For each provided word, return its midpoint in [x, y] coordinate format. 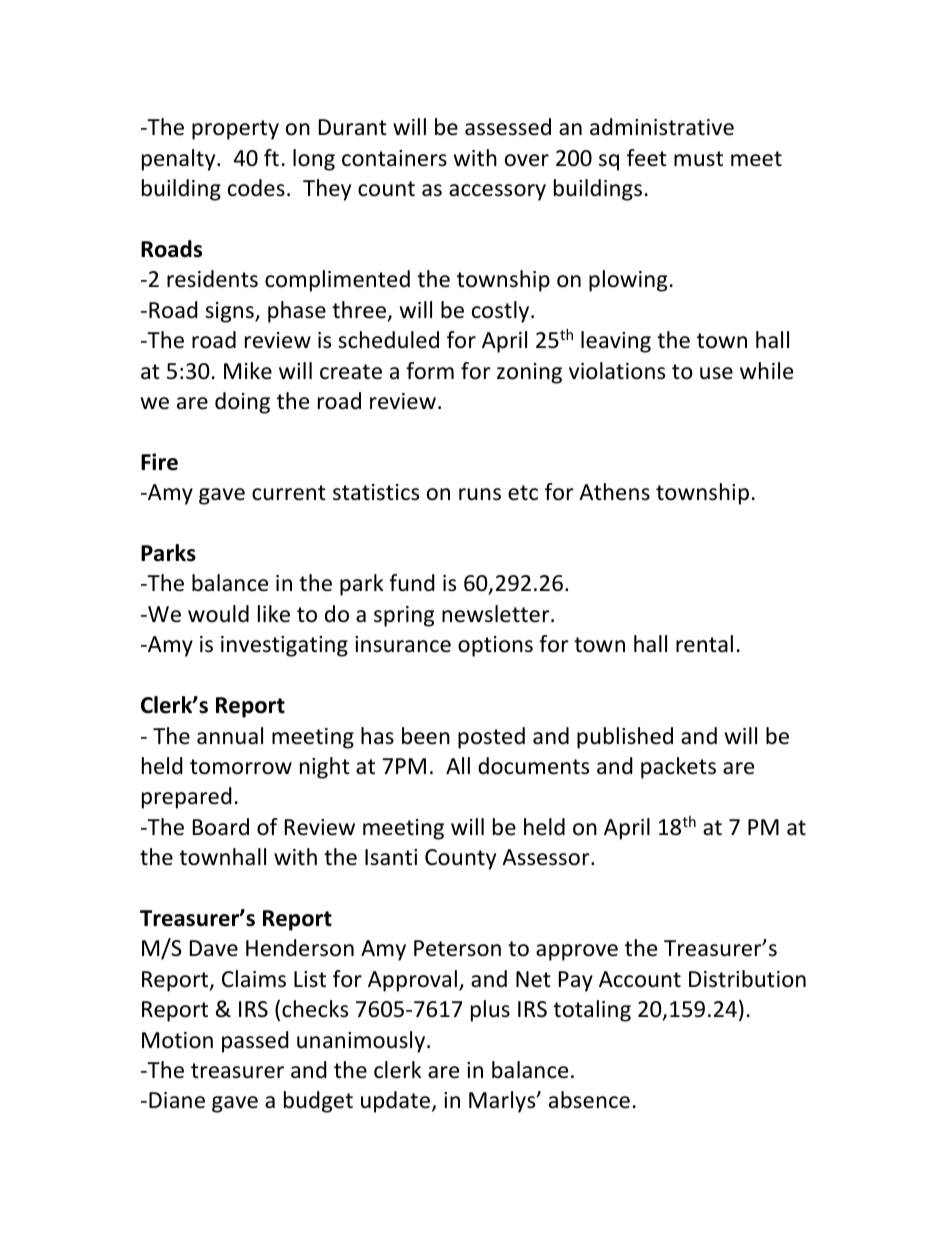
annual [230, 736]
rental [704, 644]
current [289, 493]
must [698, 159]
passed [255, 1042]
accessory [497, 192]
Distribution [747, 979]
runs [480, 494]
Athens [614, 492]
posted [491, 738]
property [235, 130]
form [430, 371]
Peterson [457, 948]
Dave [214, 948]
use [716, 373]
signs [230, 312]
